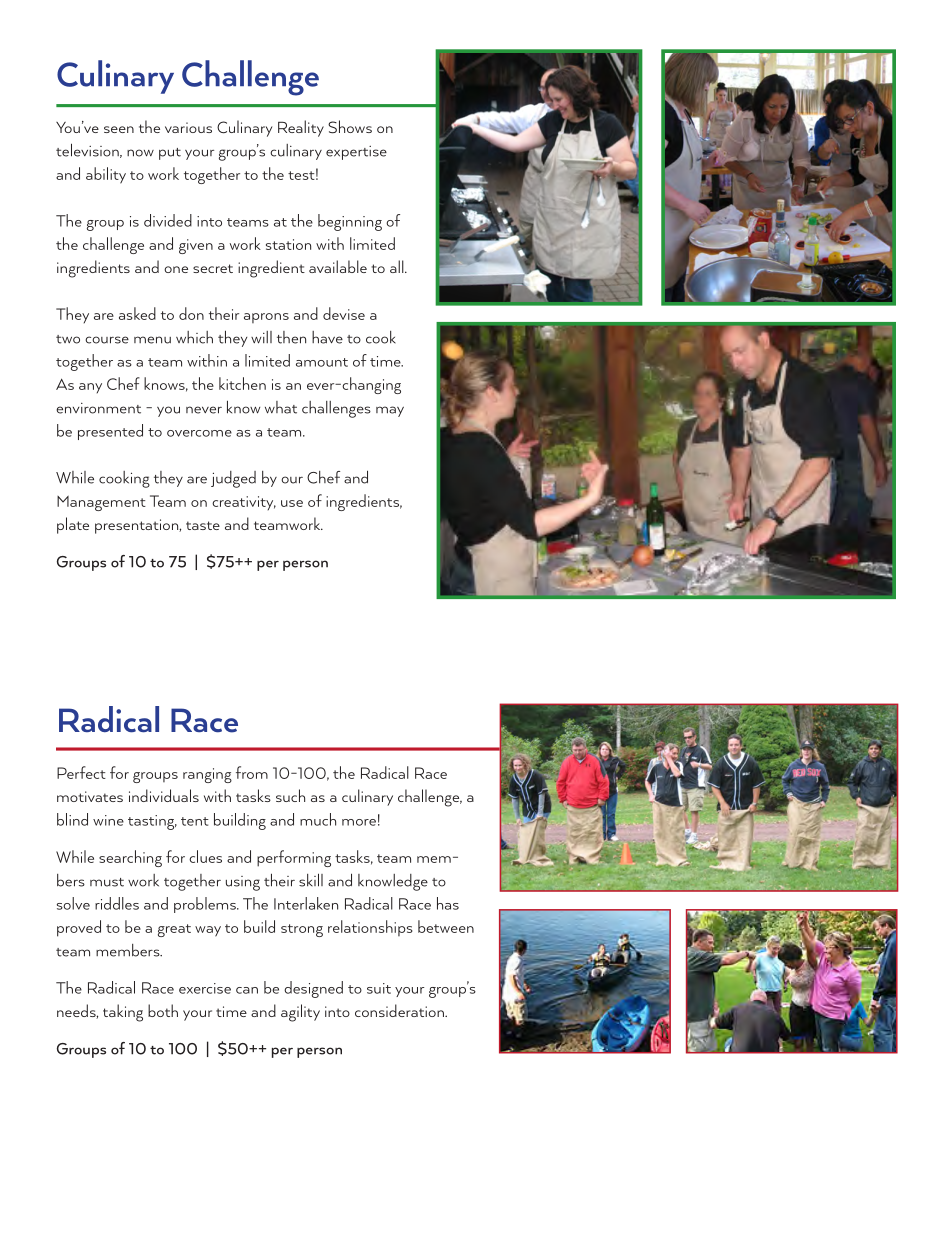  What do you see at coordinates (123, 1013) in the screenshot?
I see `taking` at bounding box center [123, 1013].
